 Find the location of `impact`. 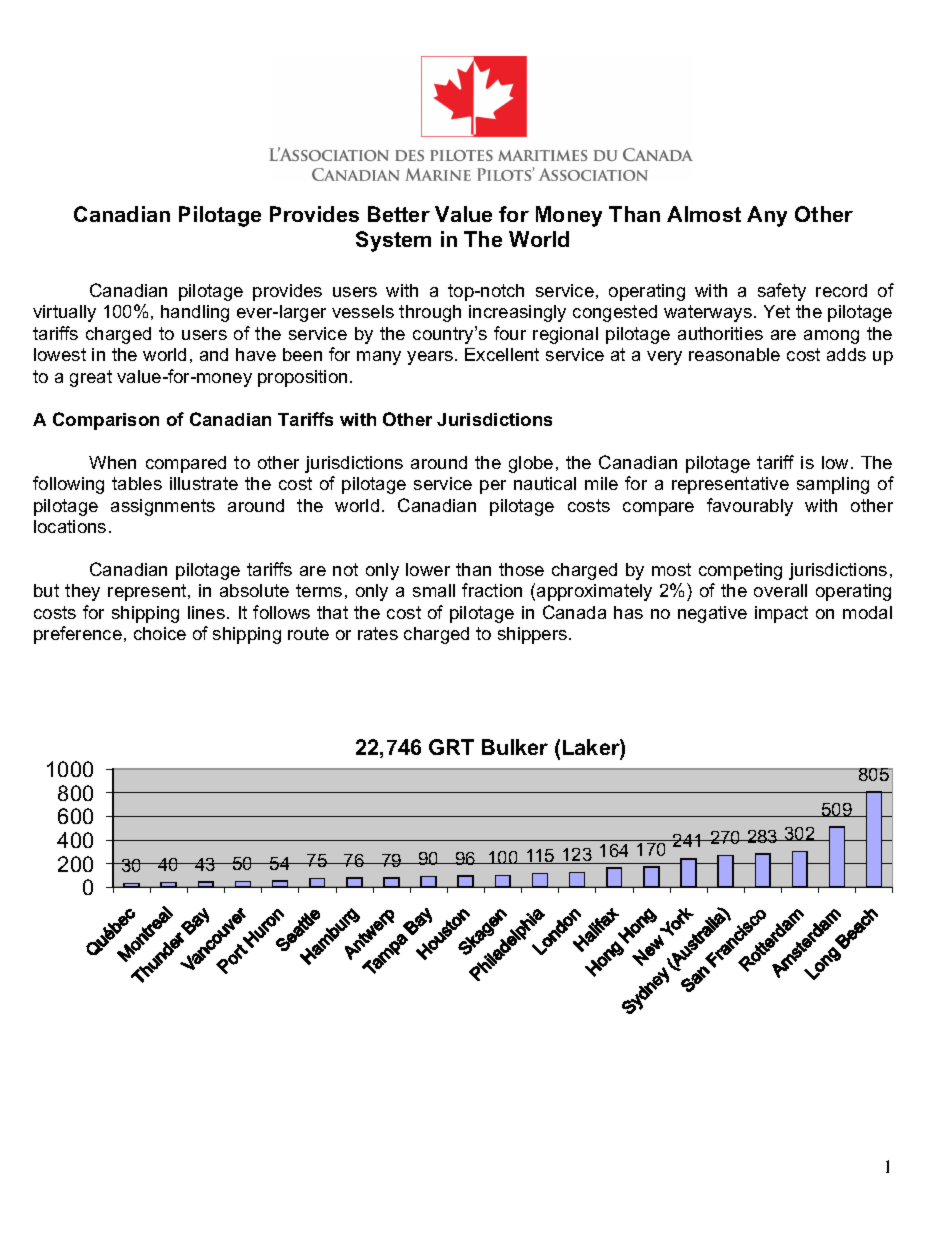

impact is located at coordinates (781, 614).
